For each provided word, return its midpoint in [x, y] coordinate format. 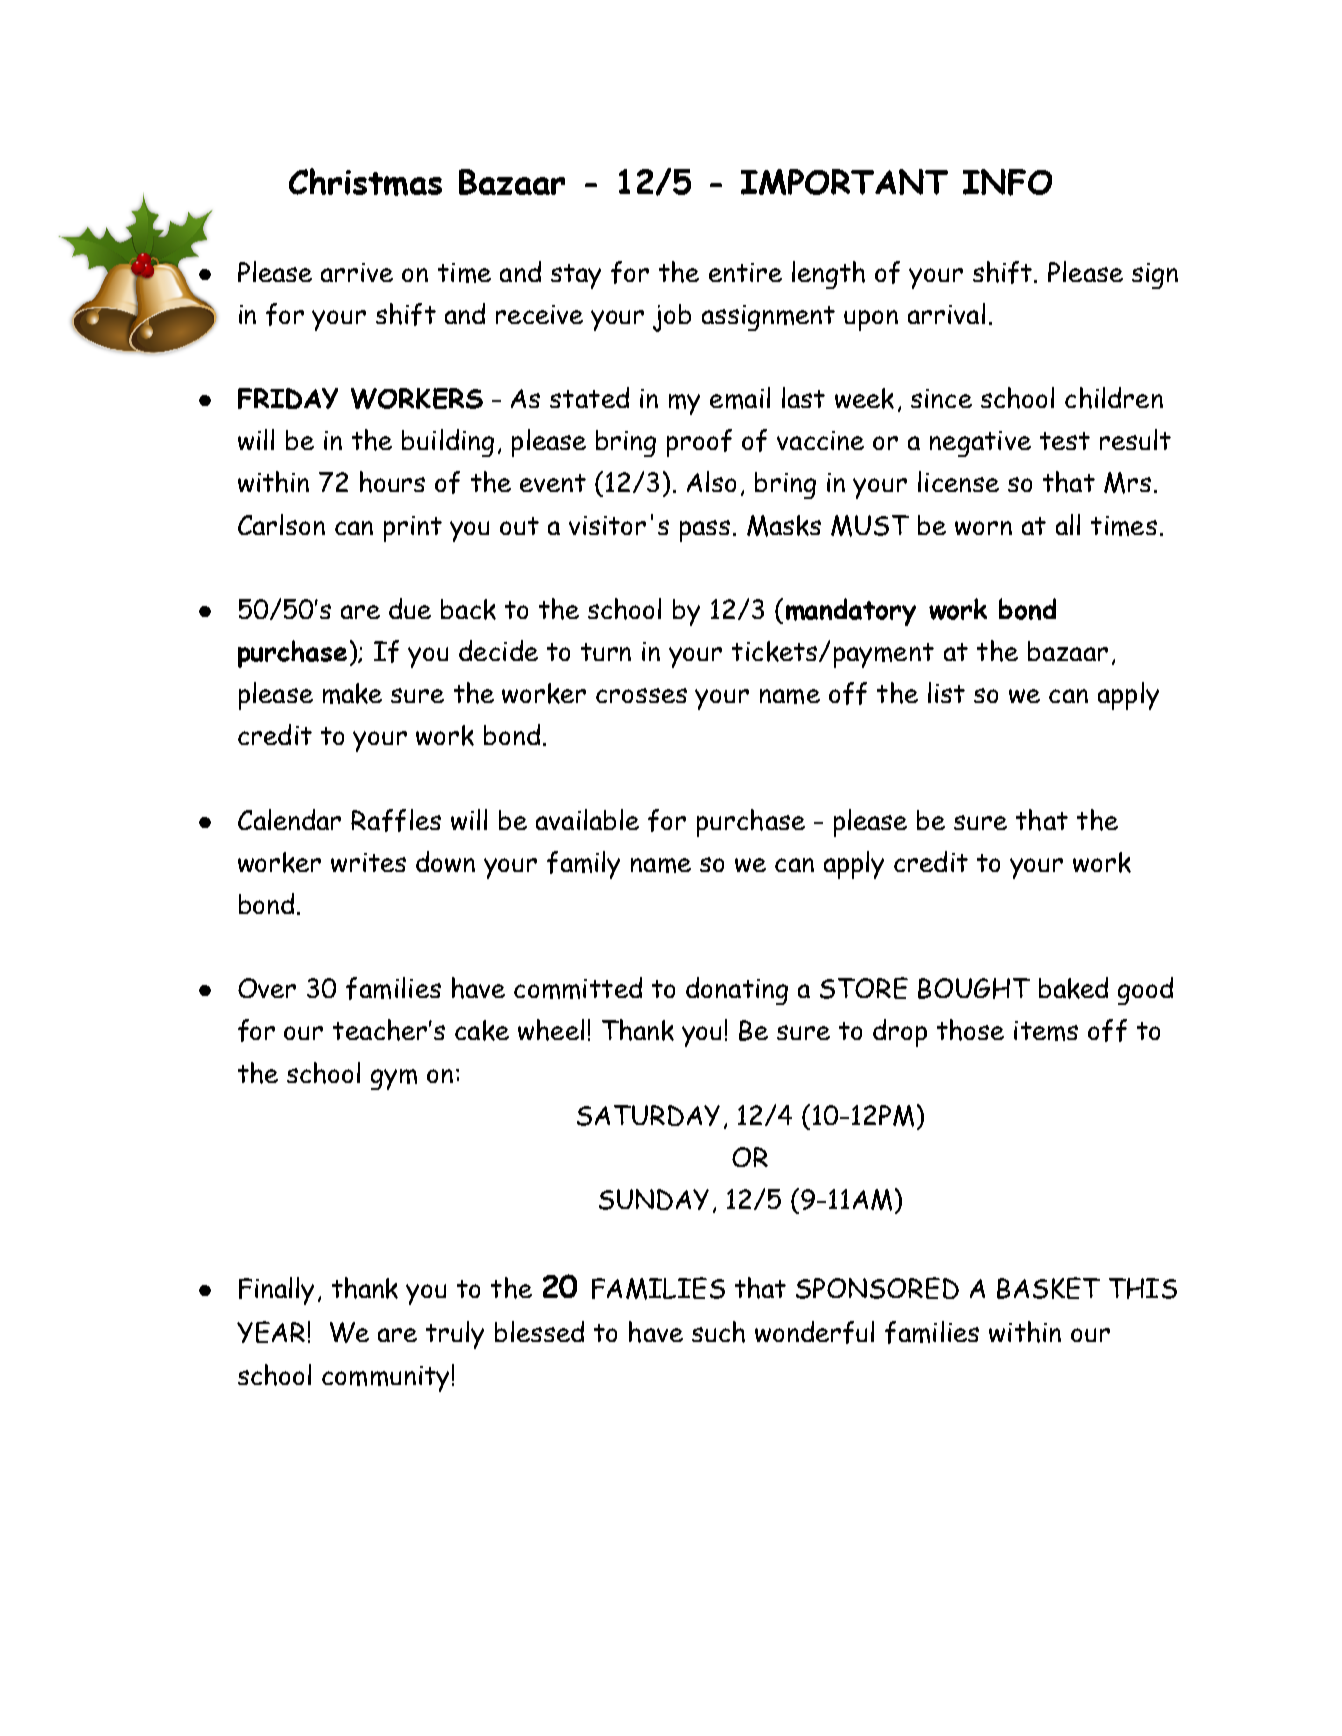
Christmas [365, 182]
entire [745, 272]
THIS [1143, 1288]
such [718, 1332]
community [385, 1379]
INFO [1007, 182]
